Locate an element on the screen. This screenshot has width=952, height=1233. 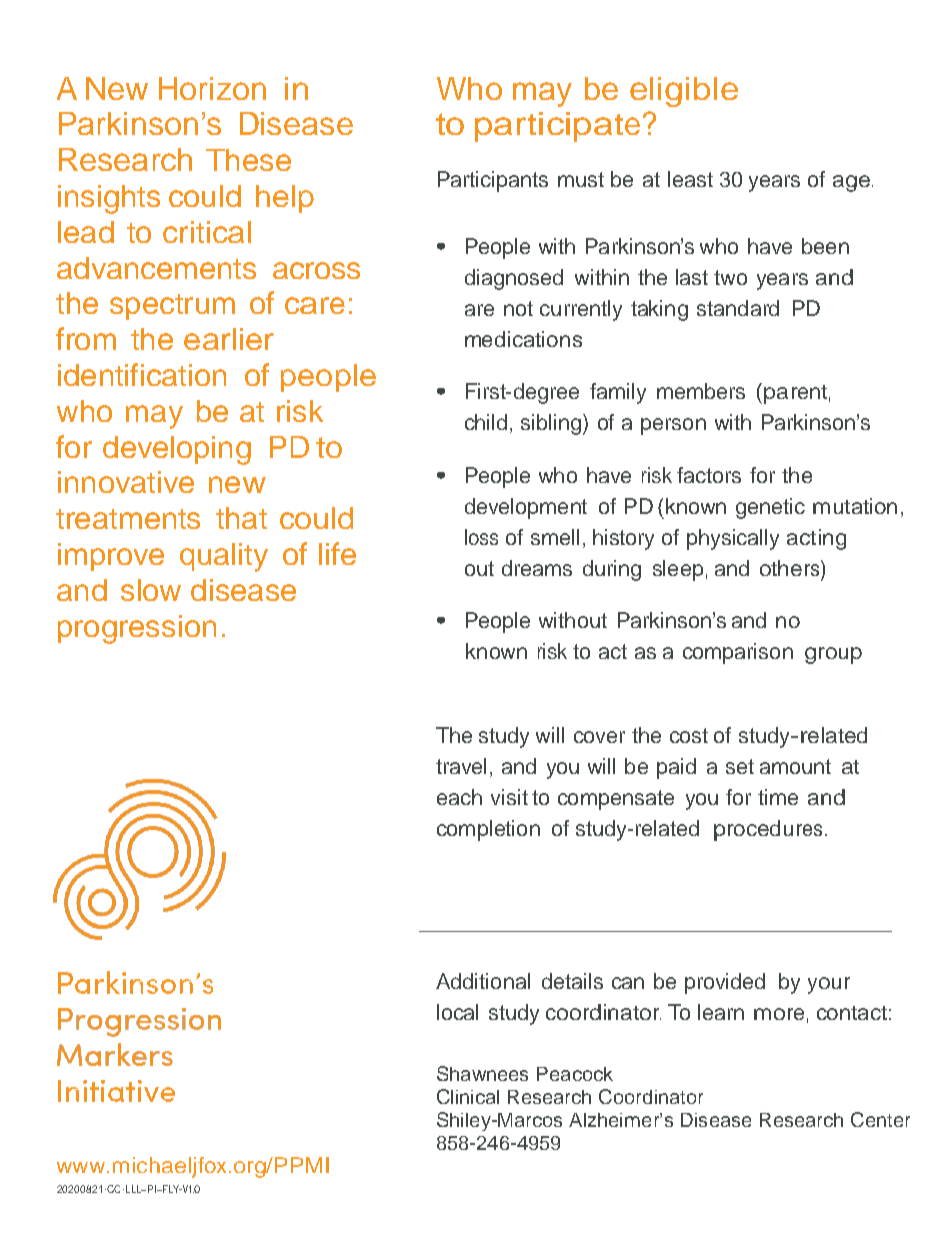
parent is located at coordinates (795, 394).
